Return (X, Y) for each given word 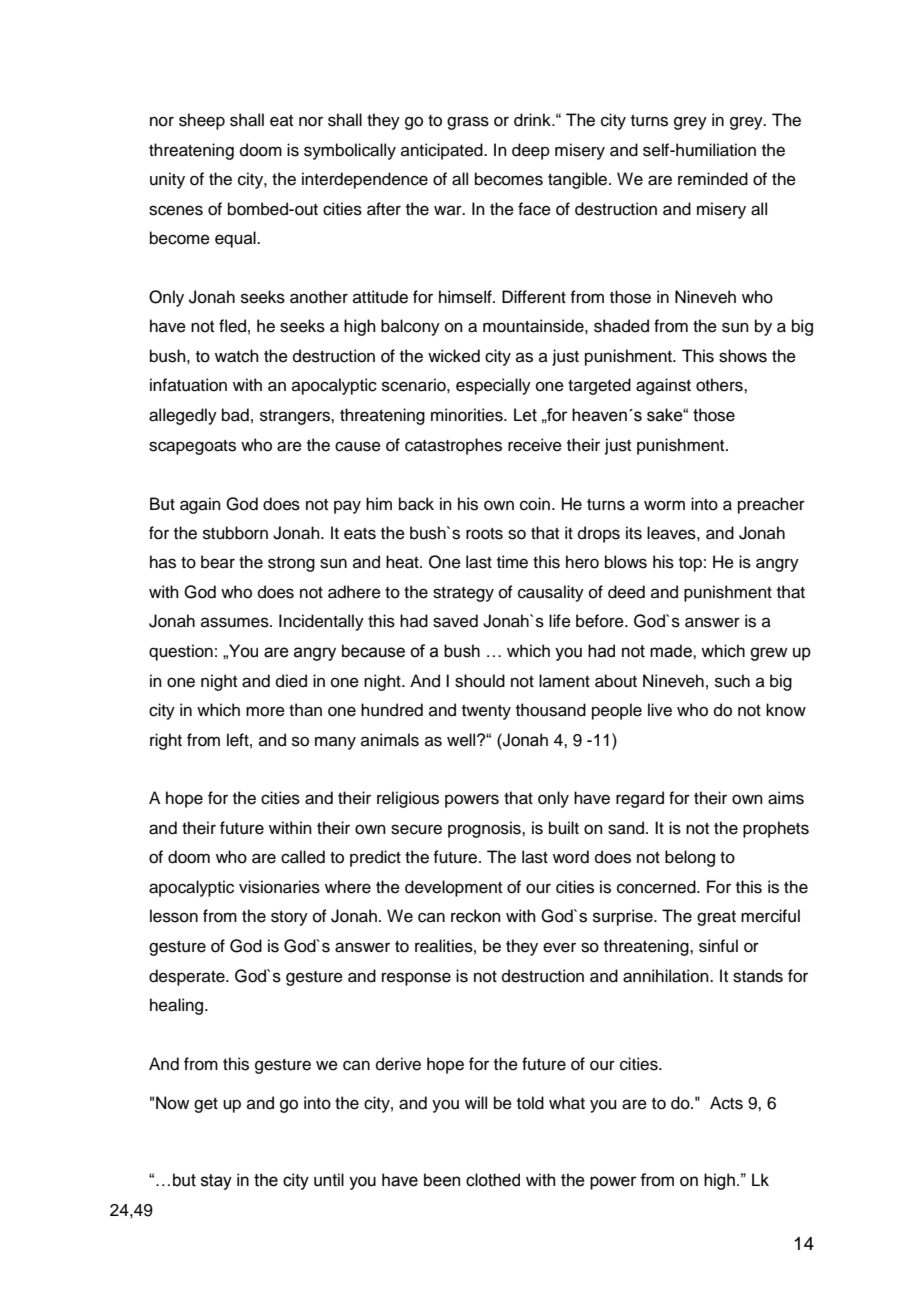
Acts (726, 1103)
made (672, 651)
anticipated (443, 151)
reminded (713, 179)
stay (216, 1182)
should (480, 681)
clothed (493, 1180)
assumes (236, 622)
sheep (202, 121)
